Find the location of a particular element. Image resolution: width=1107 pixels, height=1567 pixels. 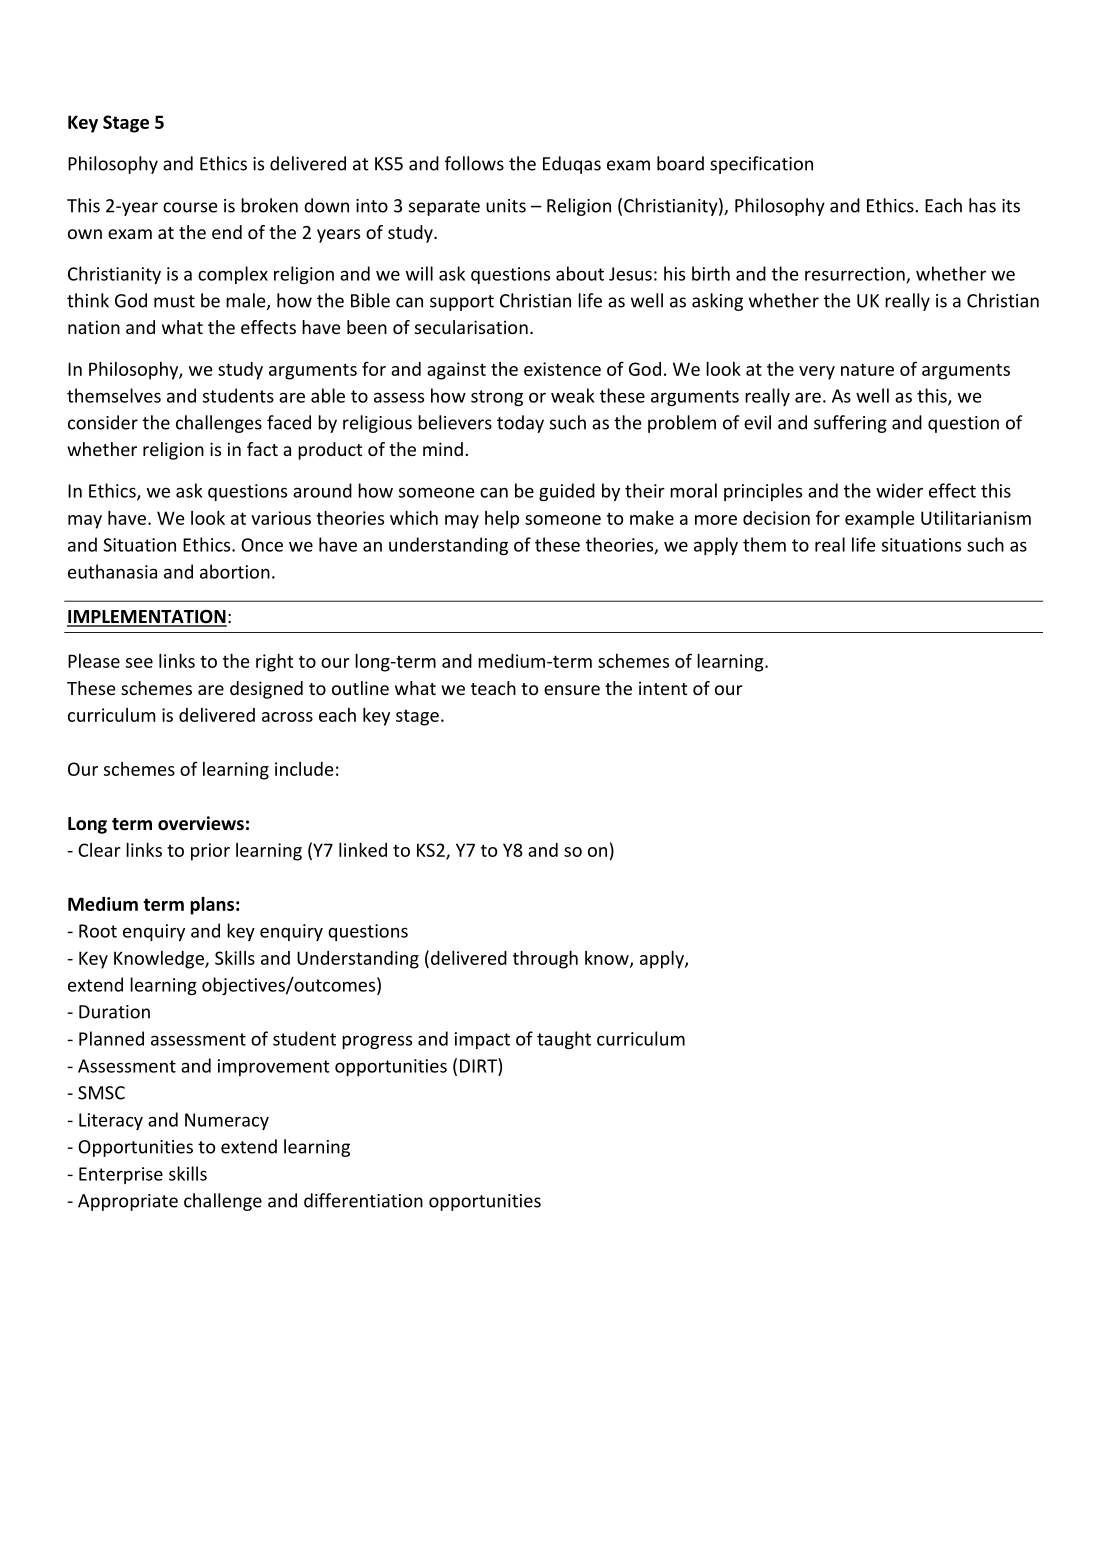

has is located at coordinates (982, 205).
